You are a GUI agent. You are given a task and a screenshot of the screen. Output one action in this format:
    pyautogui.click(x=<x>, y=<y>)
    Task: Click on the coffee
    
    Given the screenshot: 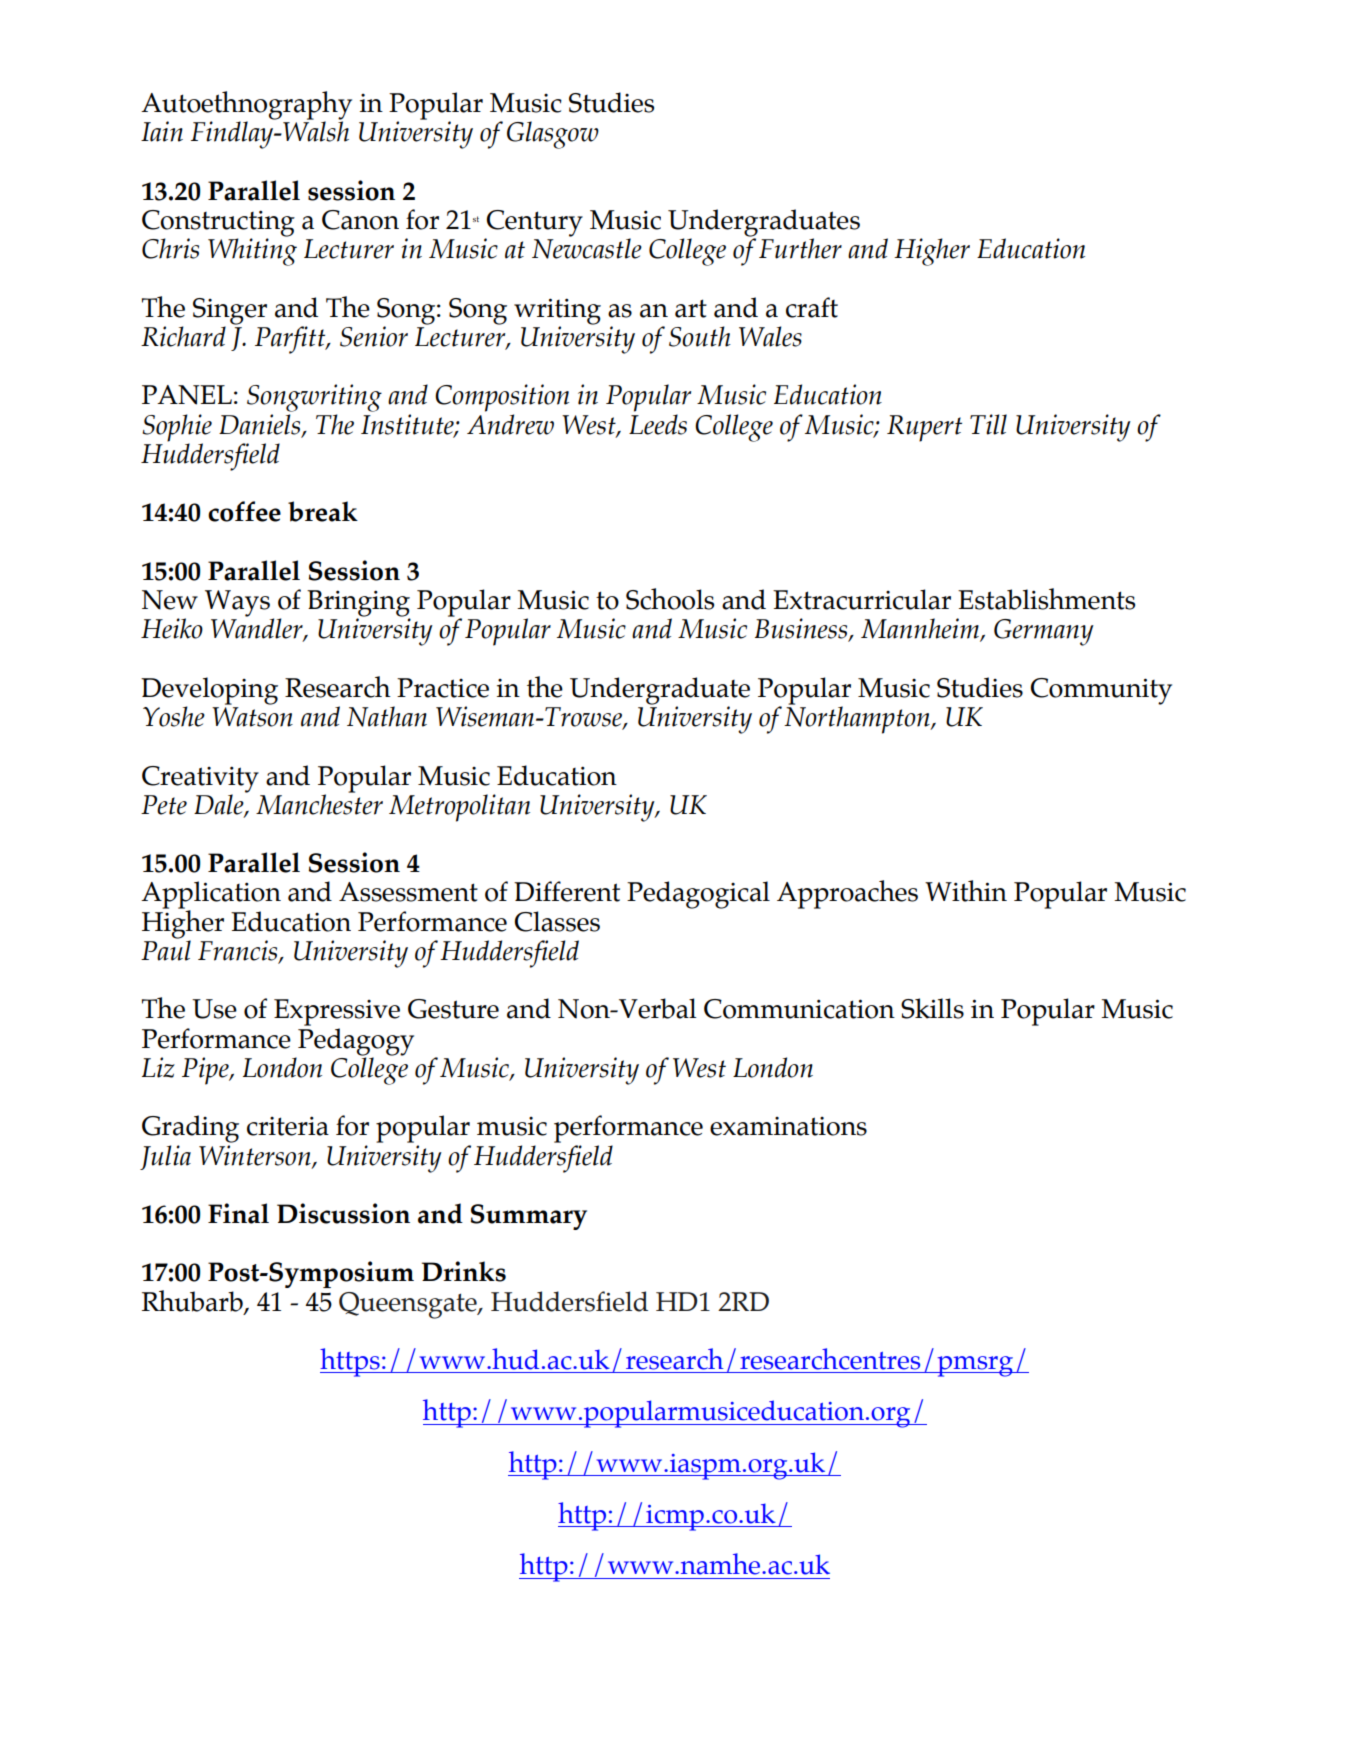 What is the action you would take?
    pyautogui.click(x=244, y=511)
